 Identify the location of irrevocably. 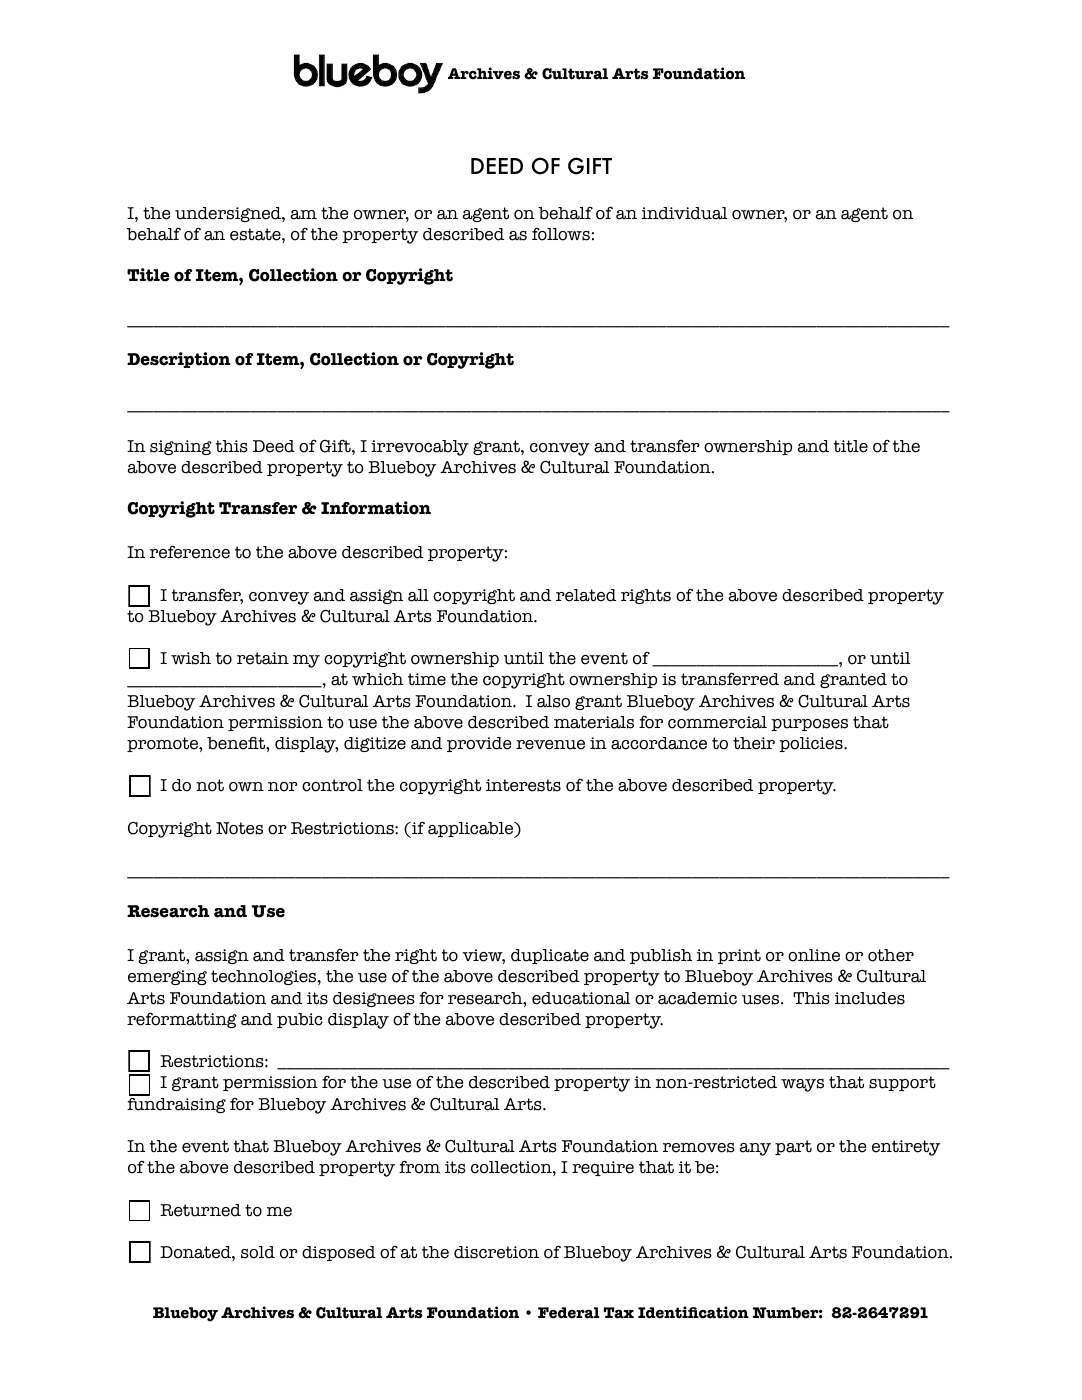
(420, 448).
